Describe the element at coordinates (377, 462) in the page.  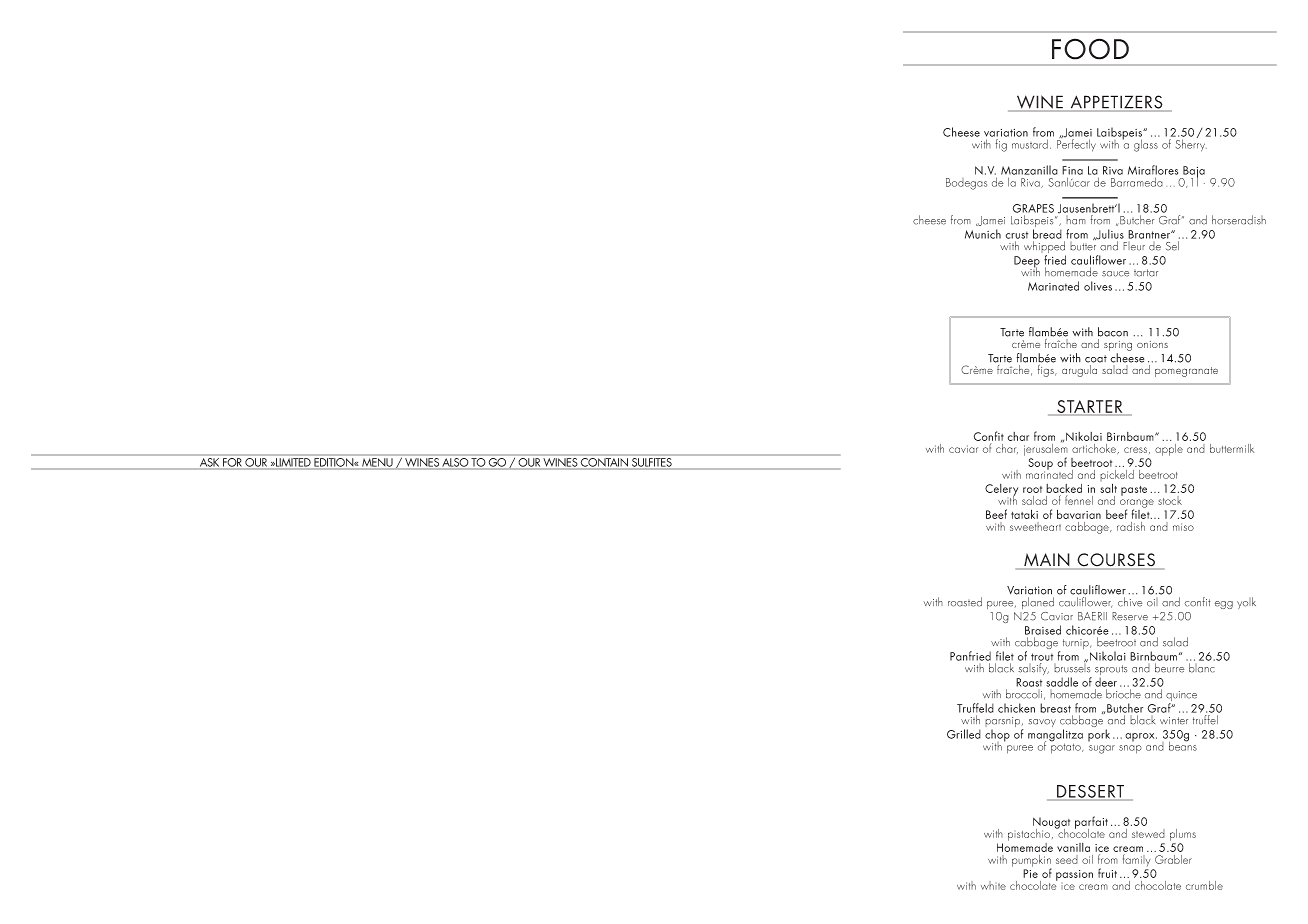
I see `MENU` at that location.
